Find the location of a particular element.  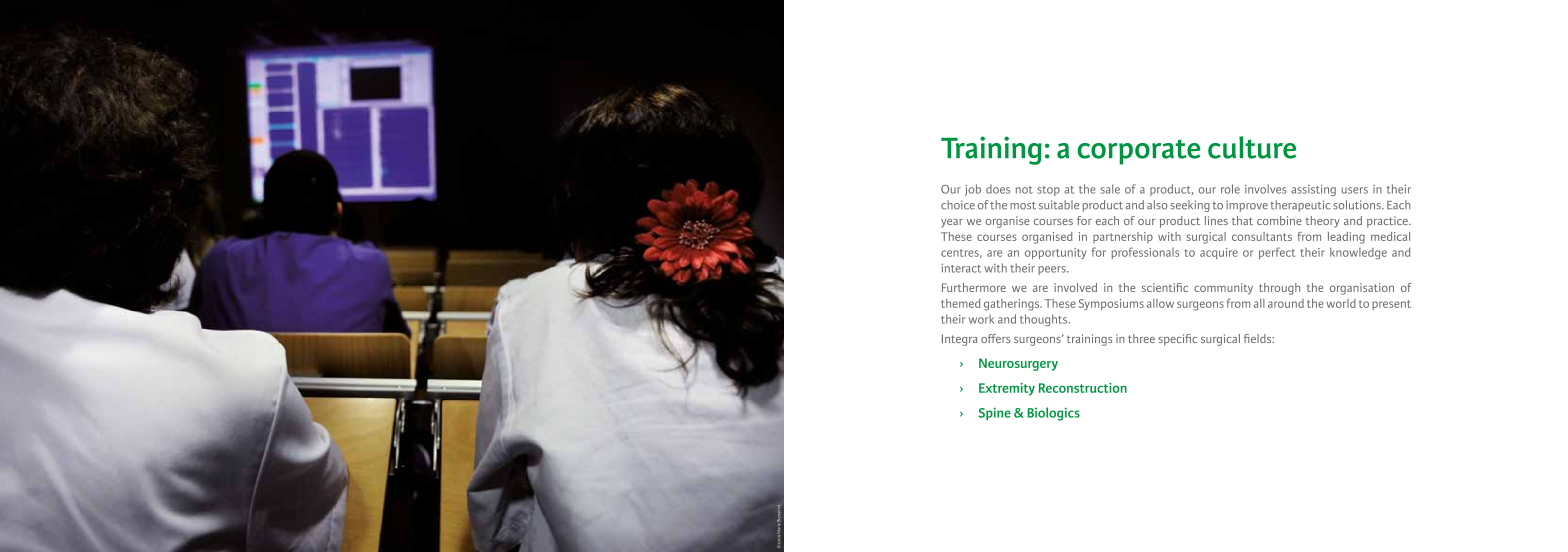

world is located at coordinates (1341, 303).
